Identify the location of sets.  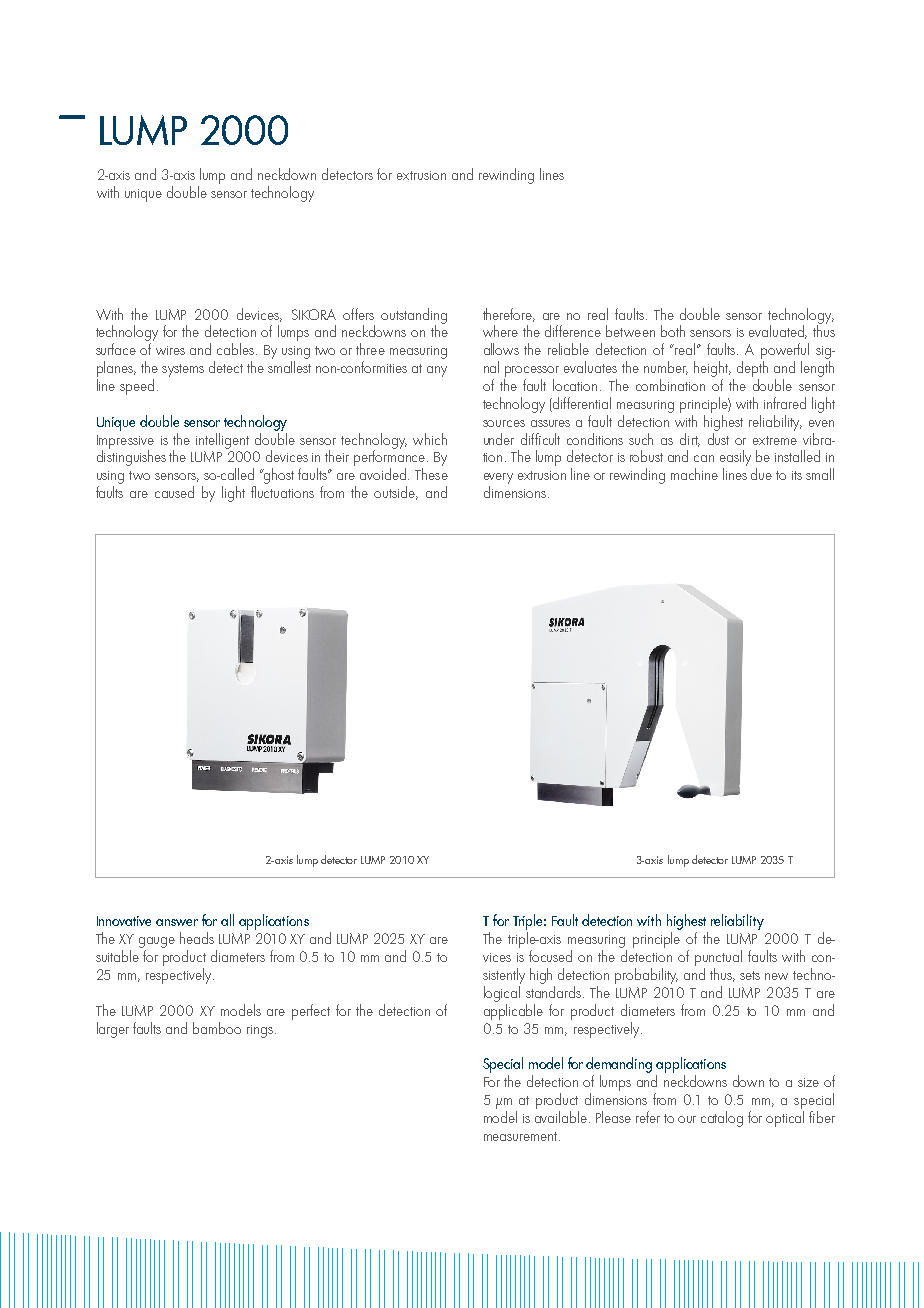
(750, 975).
